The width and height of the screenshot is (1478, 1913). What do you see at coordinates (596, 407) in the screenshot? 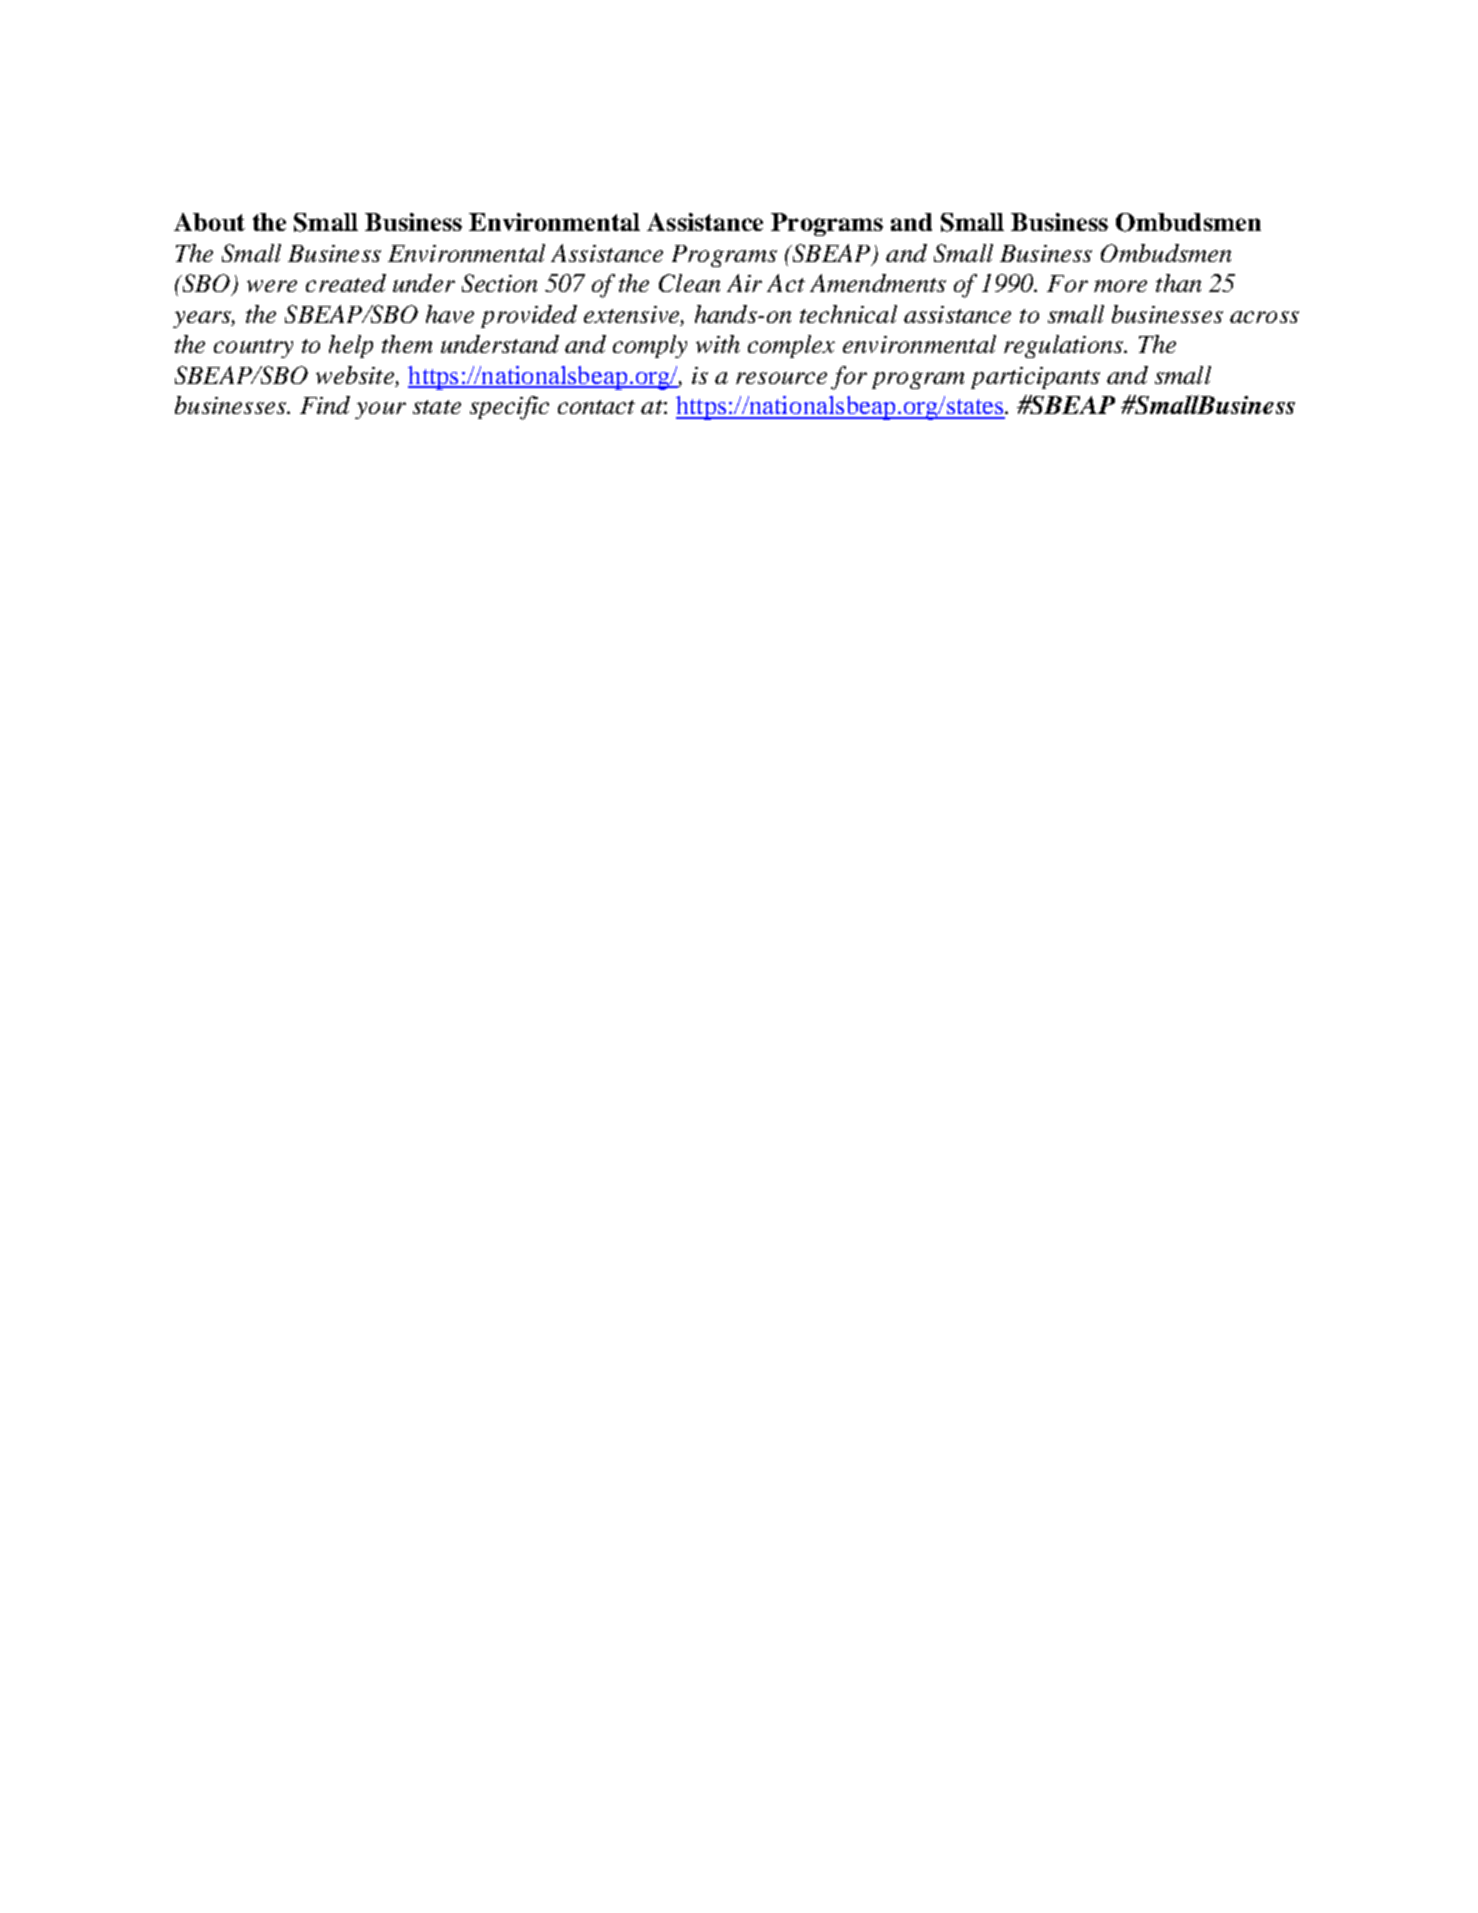
I see `contact` at bounding box center [596, 407].
